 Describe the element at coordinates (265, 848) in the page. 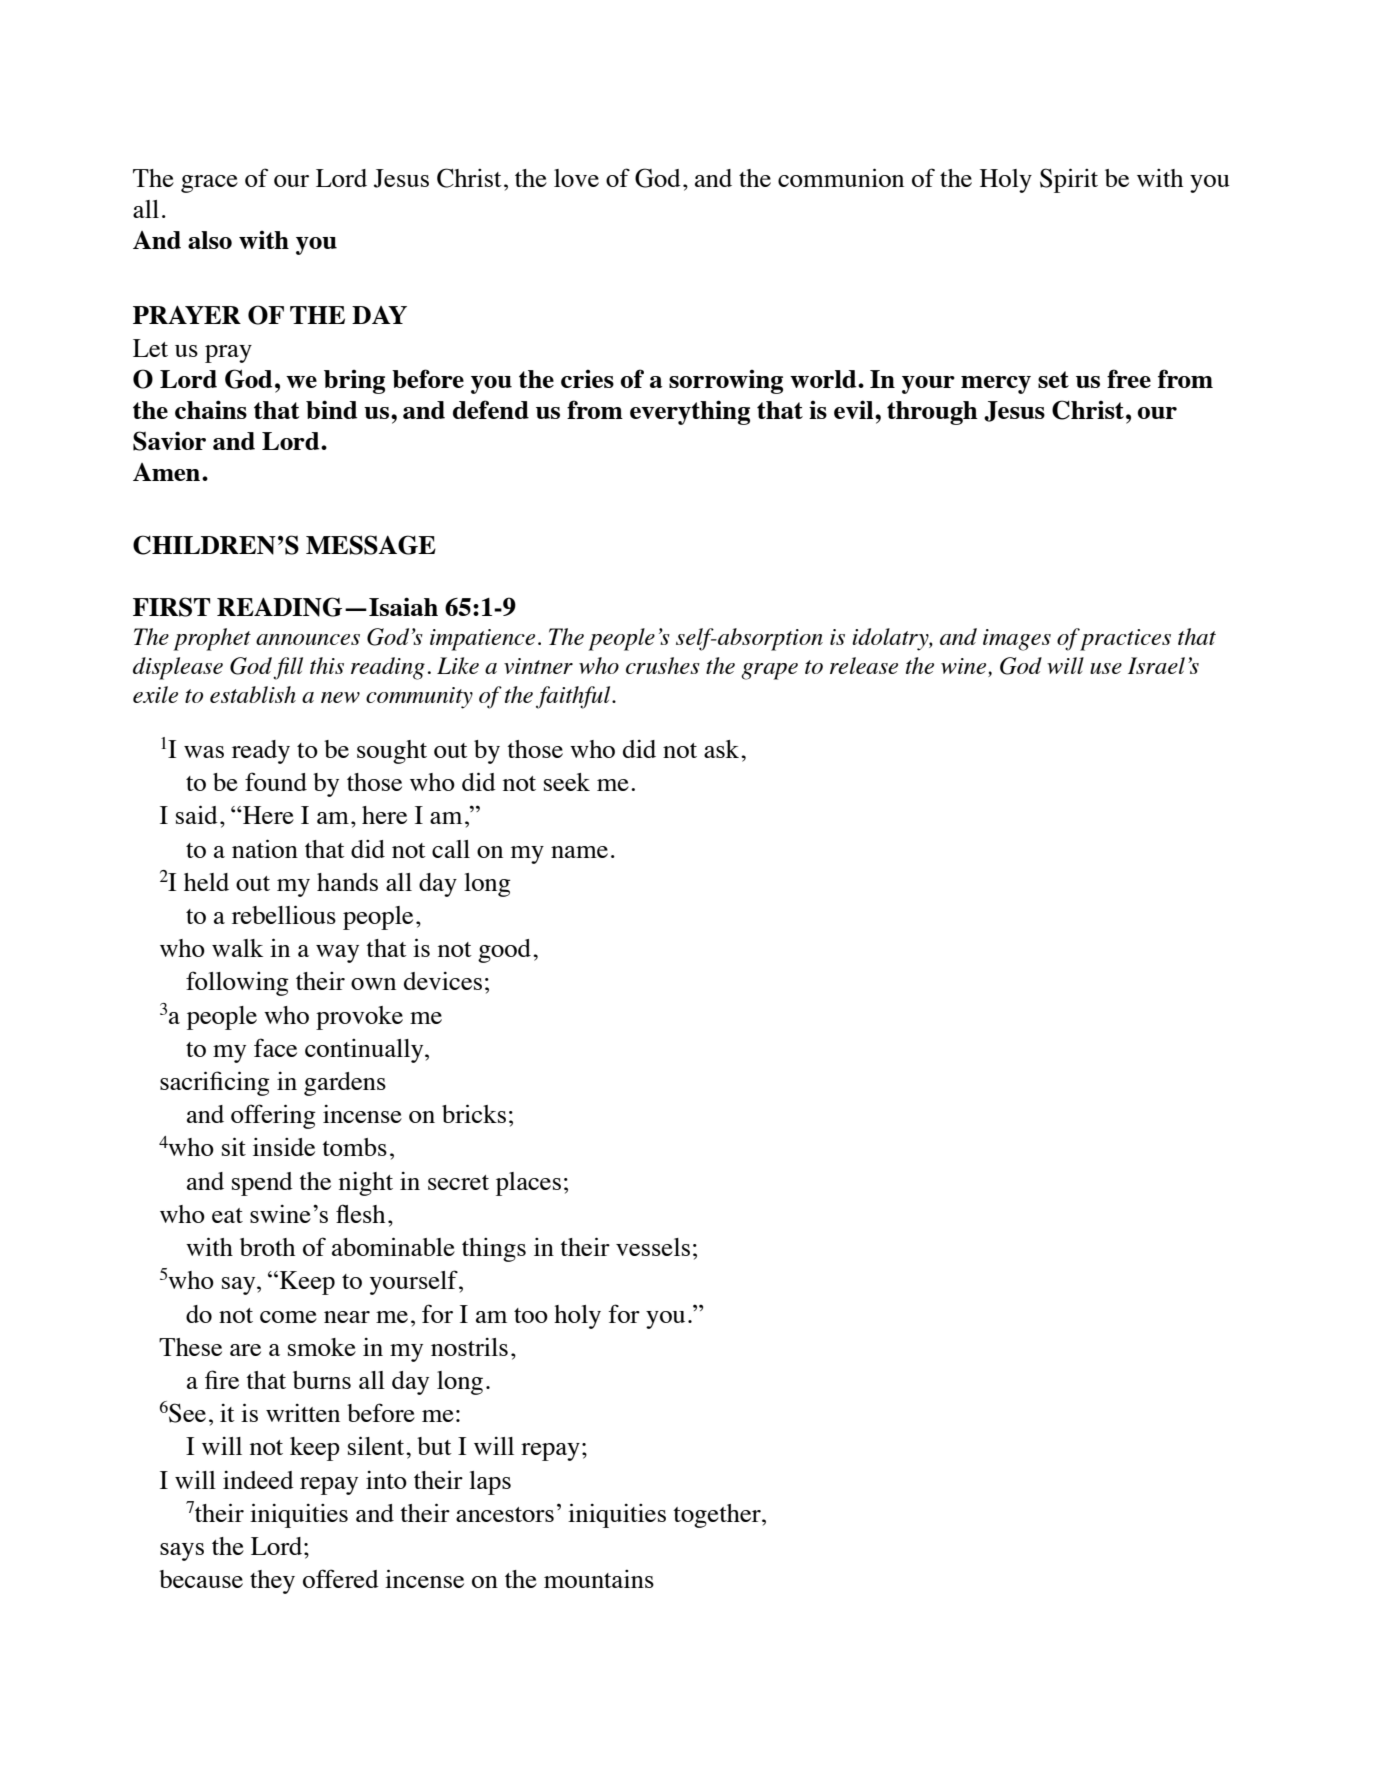

I see `nation` at that location.
